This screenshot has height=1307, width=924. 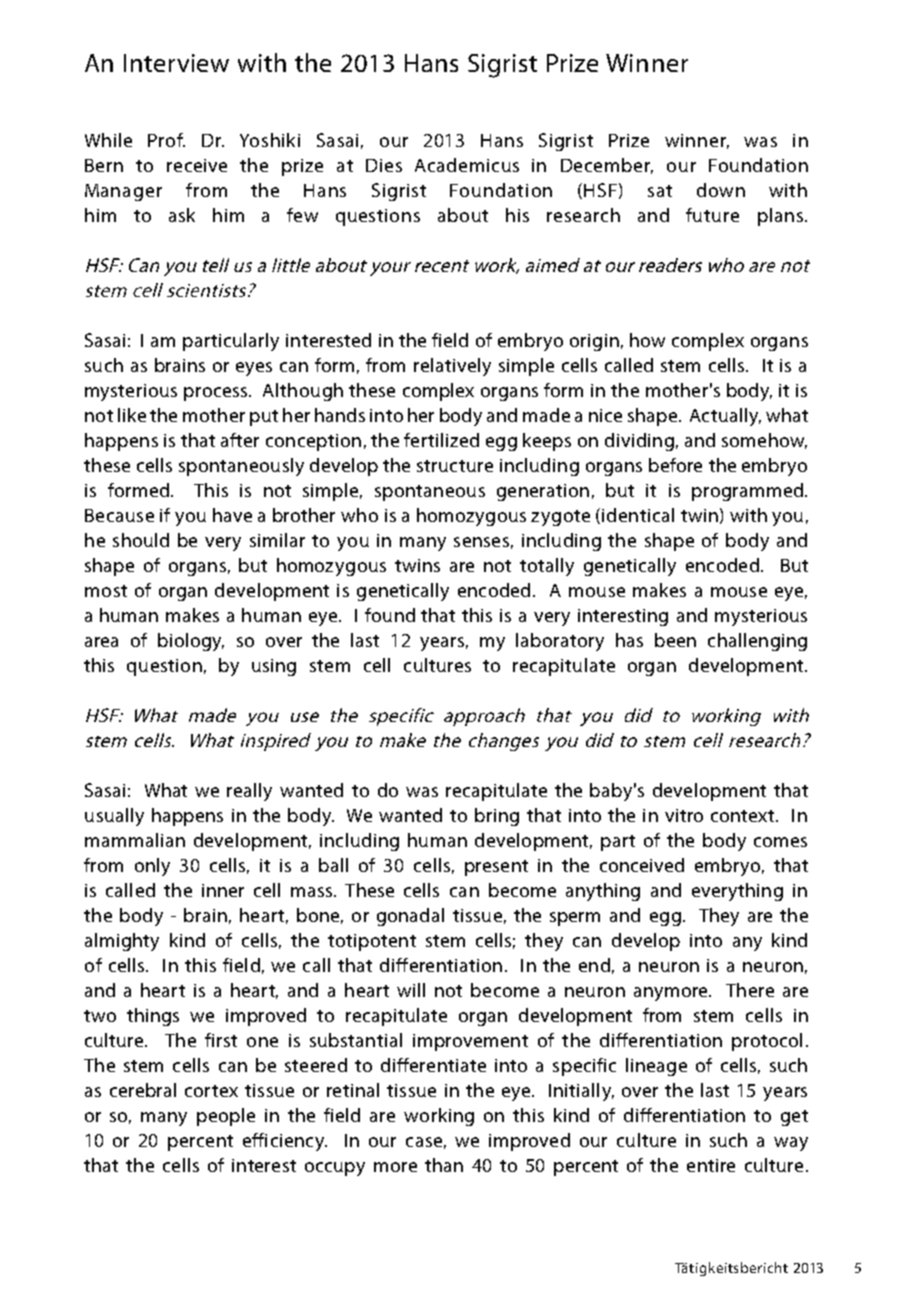 I want to click on gonadal, so click(x=410, y=917).
